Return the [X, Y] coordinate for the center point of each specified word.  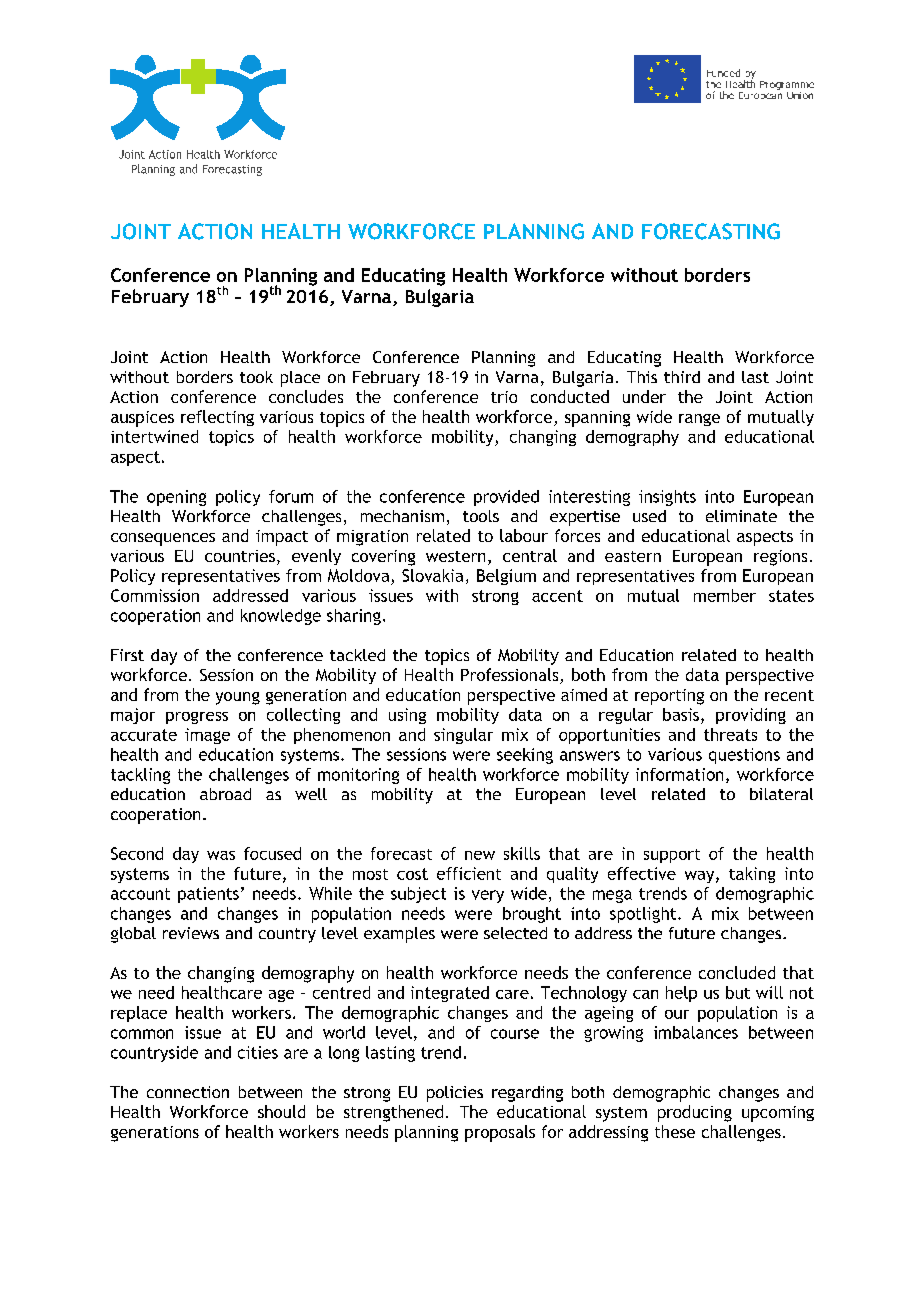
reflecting [217, 418]
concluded [737, 972]
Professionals [511, 676]
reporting [669, 697]
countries [240, 556]
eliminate [741, 516]
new [480, 855]
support [672, 856]
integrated [450, 994]
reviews [191, 933]
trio [504, 397]
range [699, 420]
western [455, 556]
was [221, 855]
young [238, 698]
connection [188, 1092]
